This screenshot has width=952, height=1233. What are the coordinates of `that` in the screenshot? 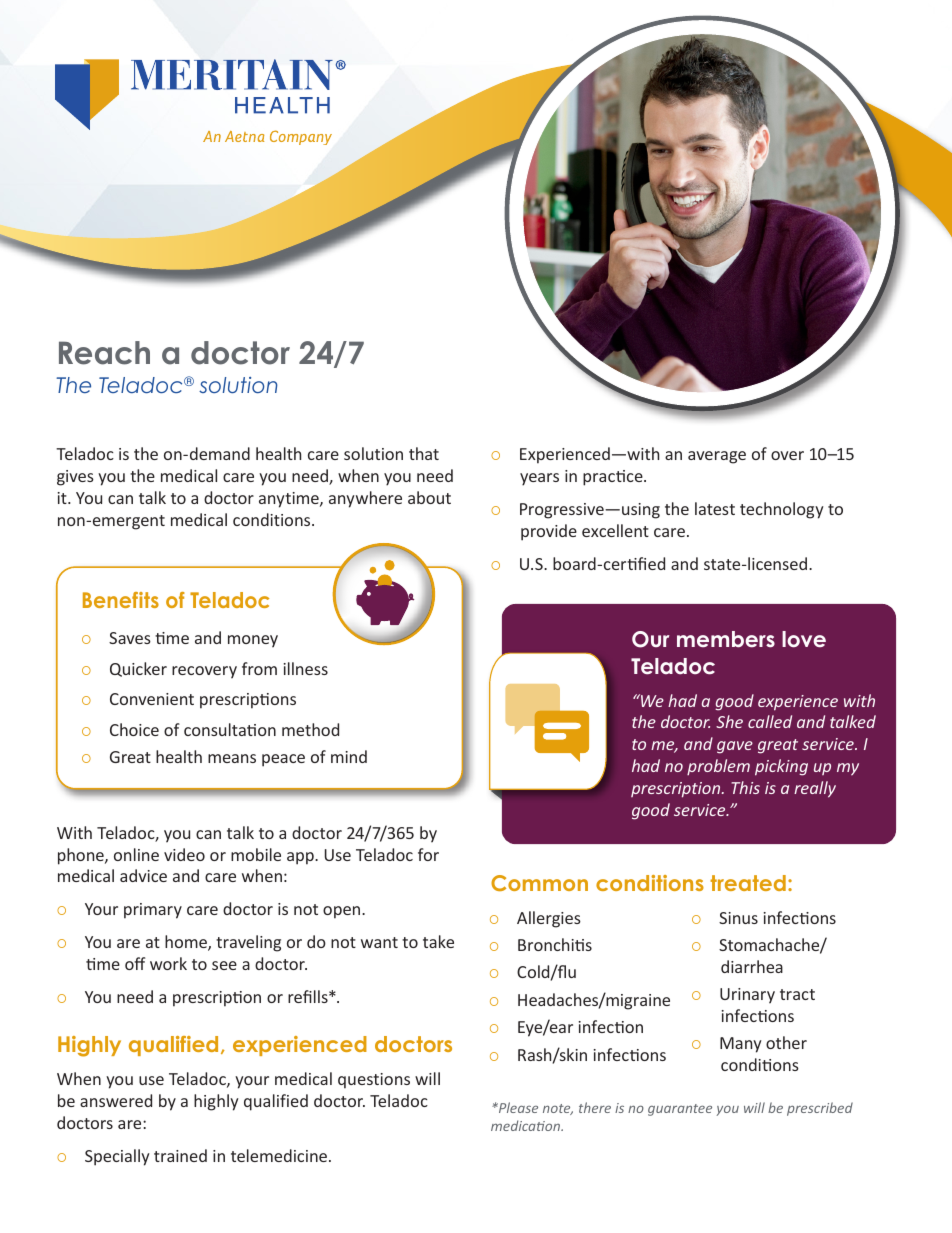 It's located at (424, 453).
